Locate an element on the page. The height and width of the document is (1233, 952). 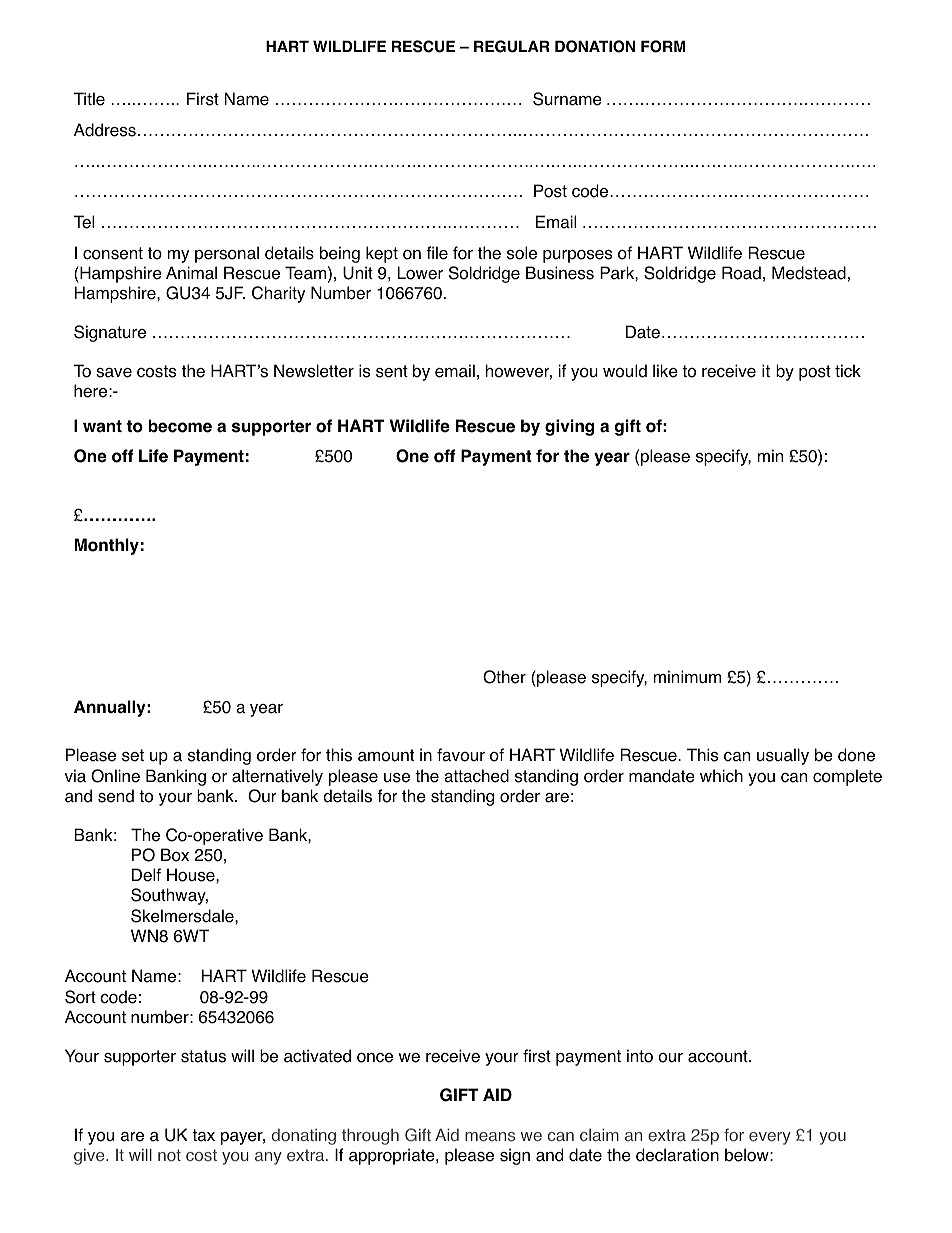
Monthly is located at coordinates (106, 546).
